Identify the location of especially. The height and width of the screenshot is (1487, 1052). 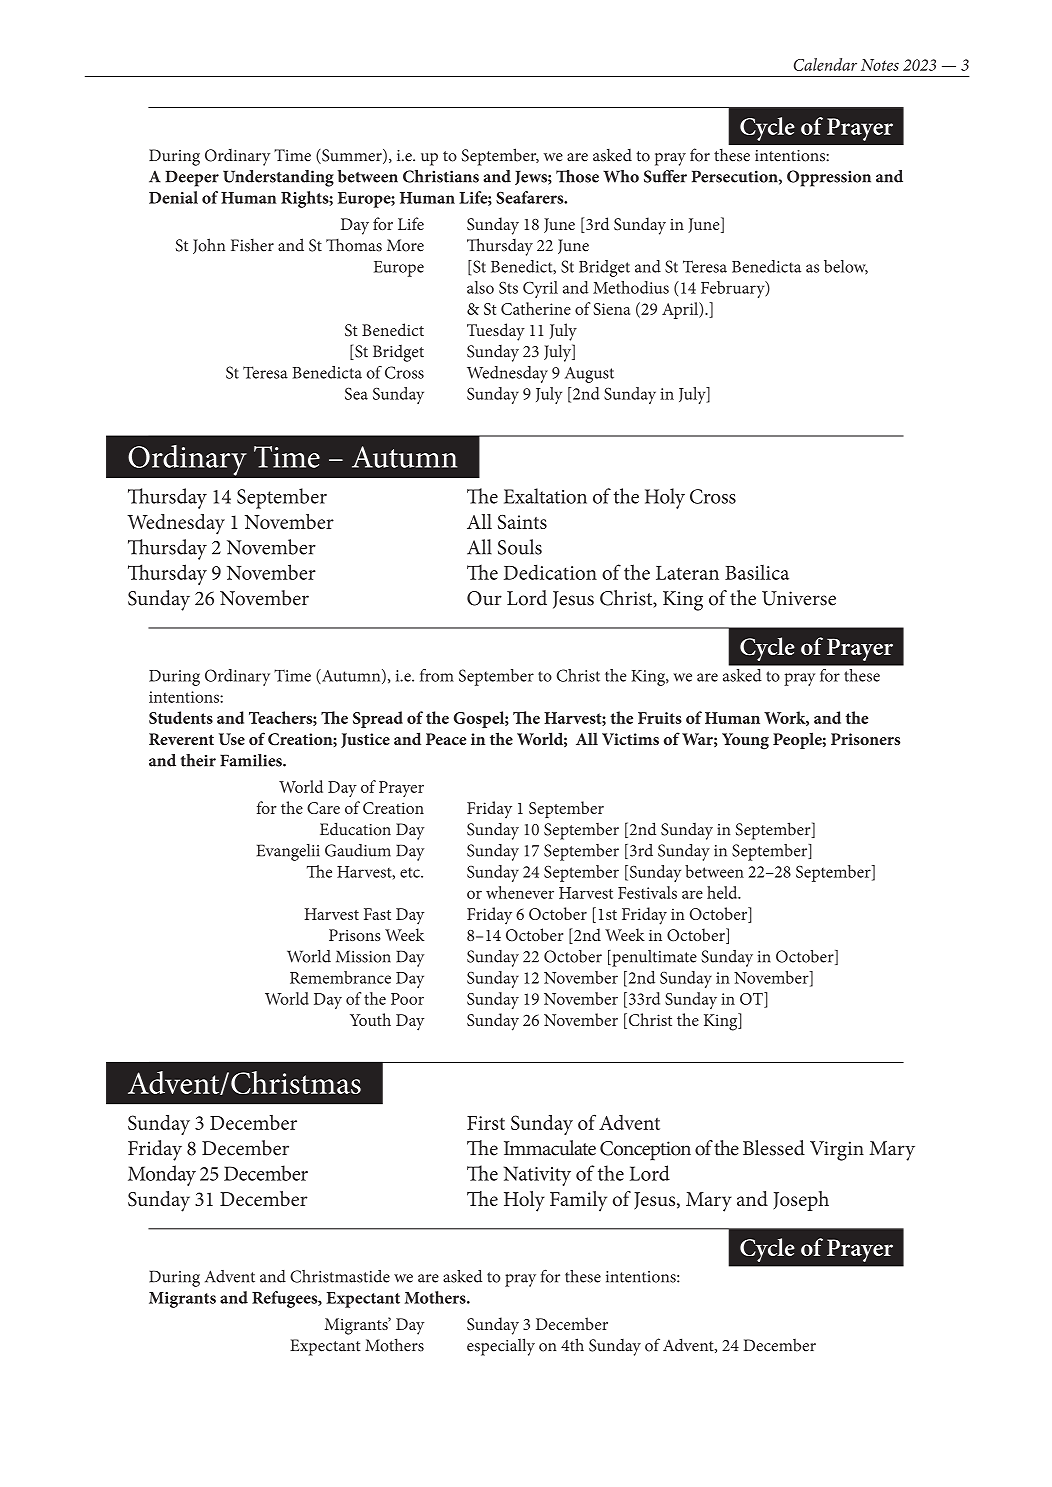
(501, 1347).
